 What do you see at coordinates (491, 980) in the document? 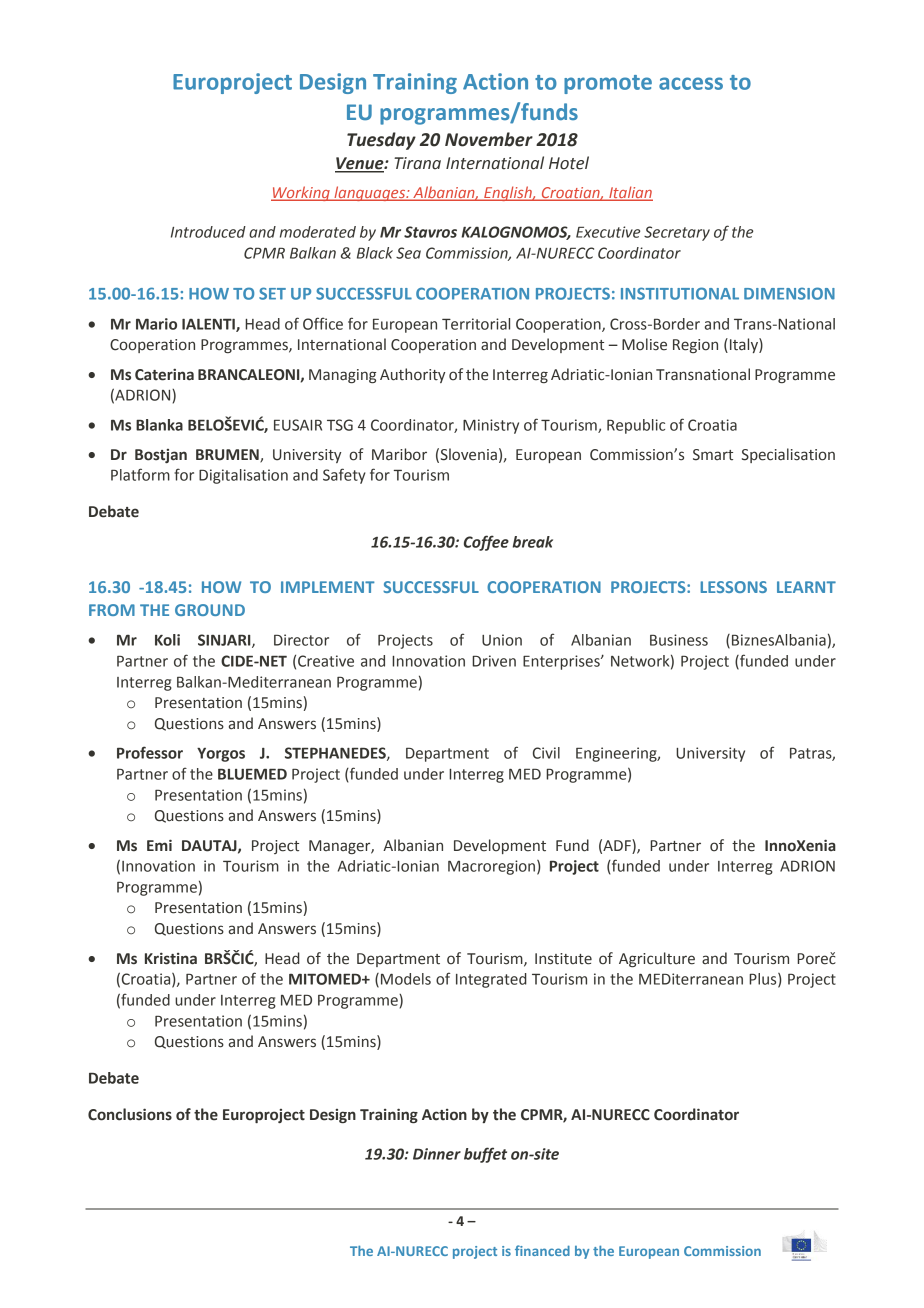
I see `Integrated` at bounding box center [491, 980].
